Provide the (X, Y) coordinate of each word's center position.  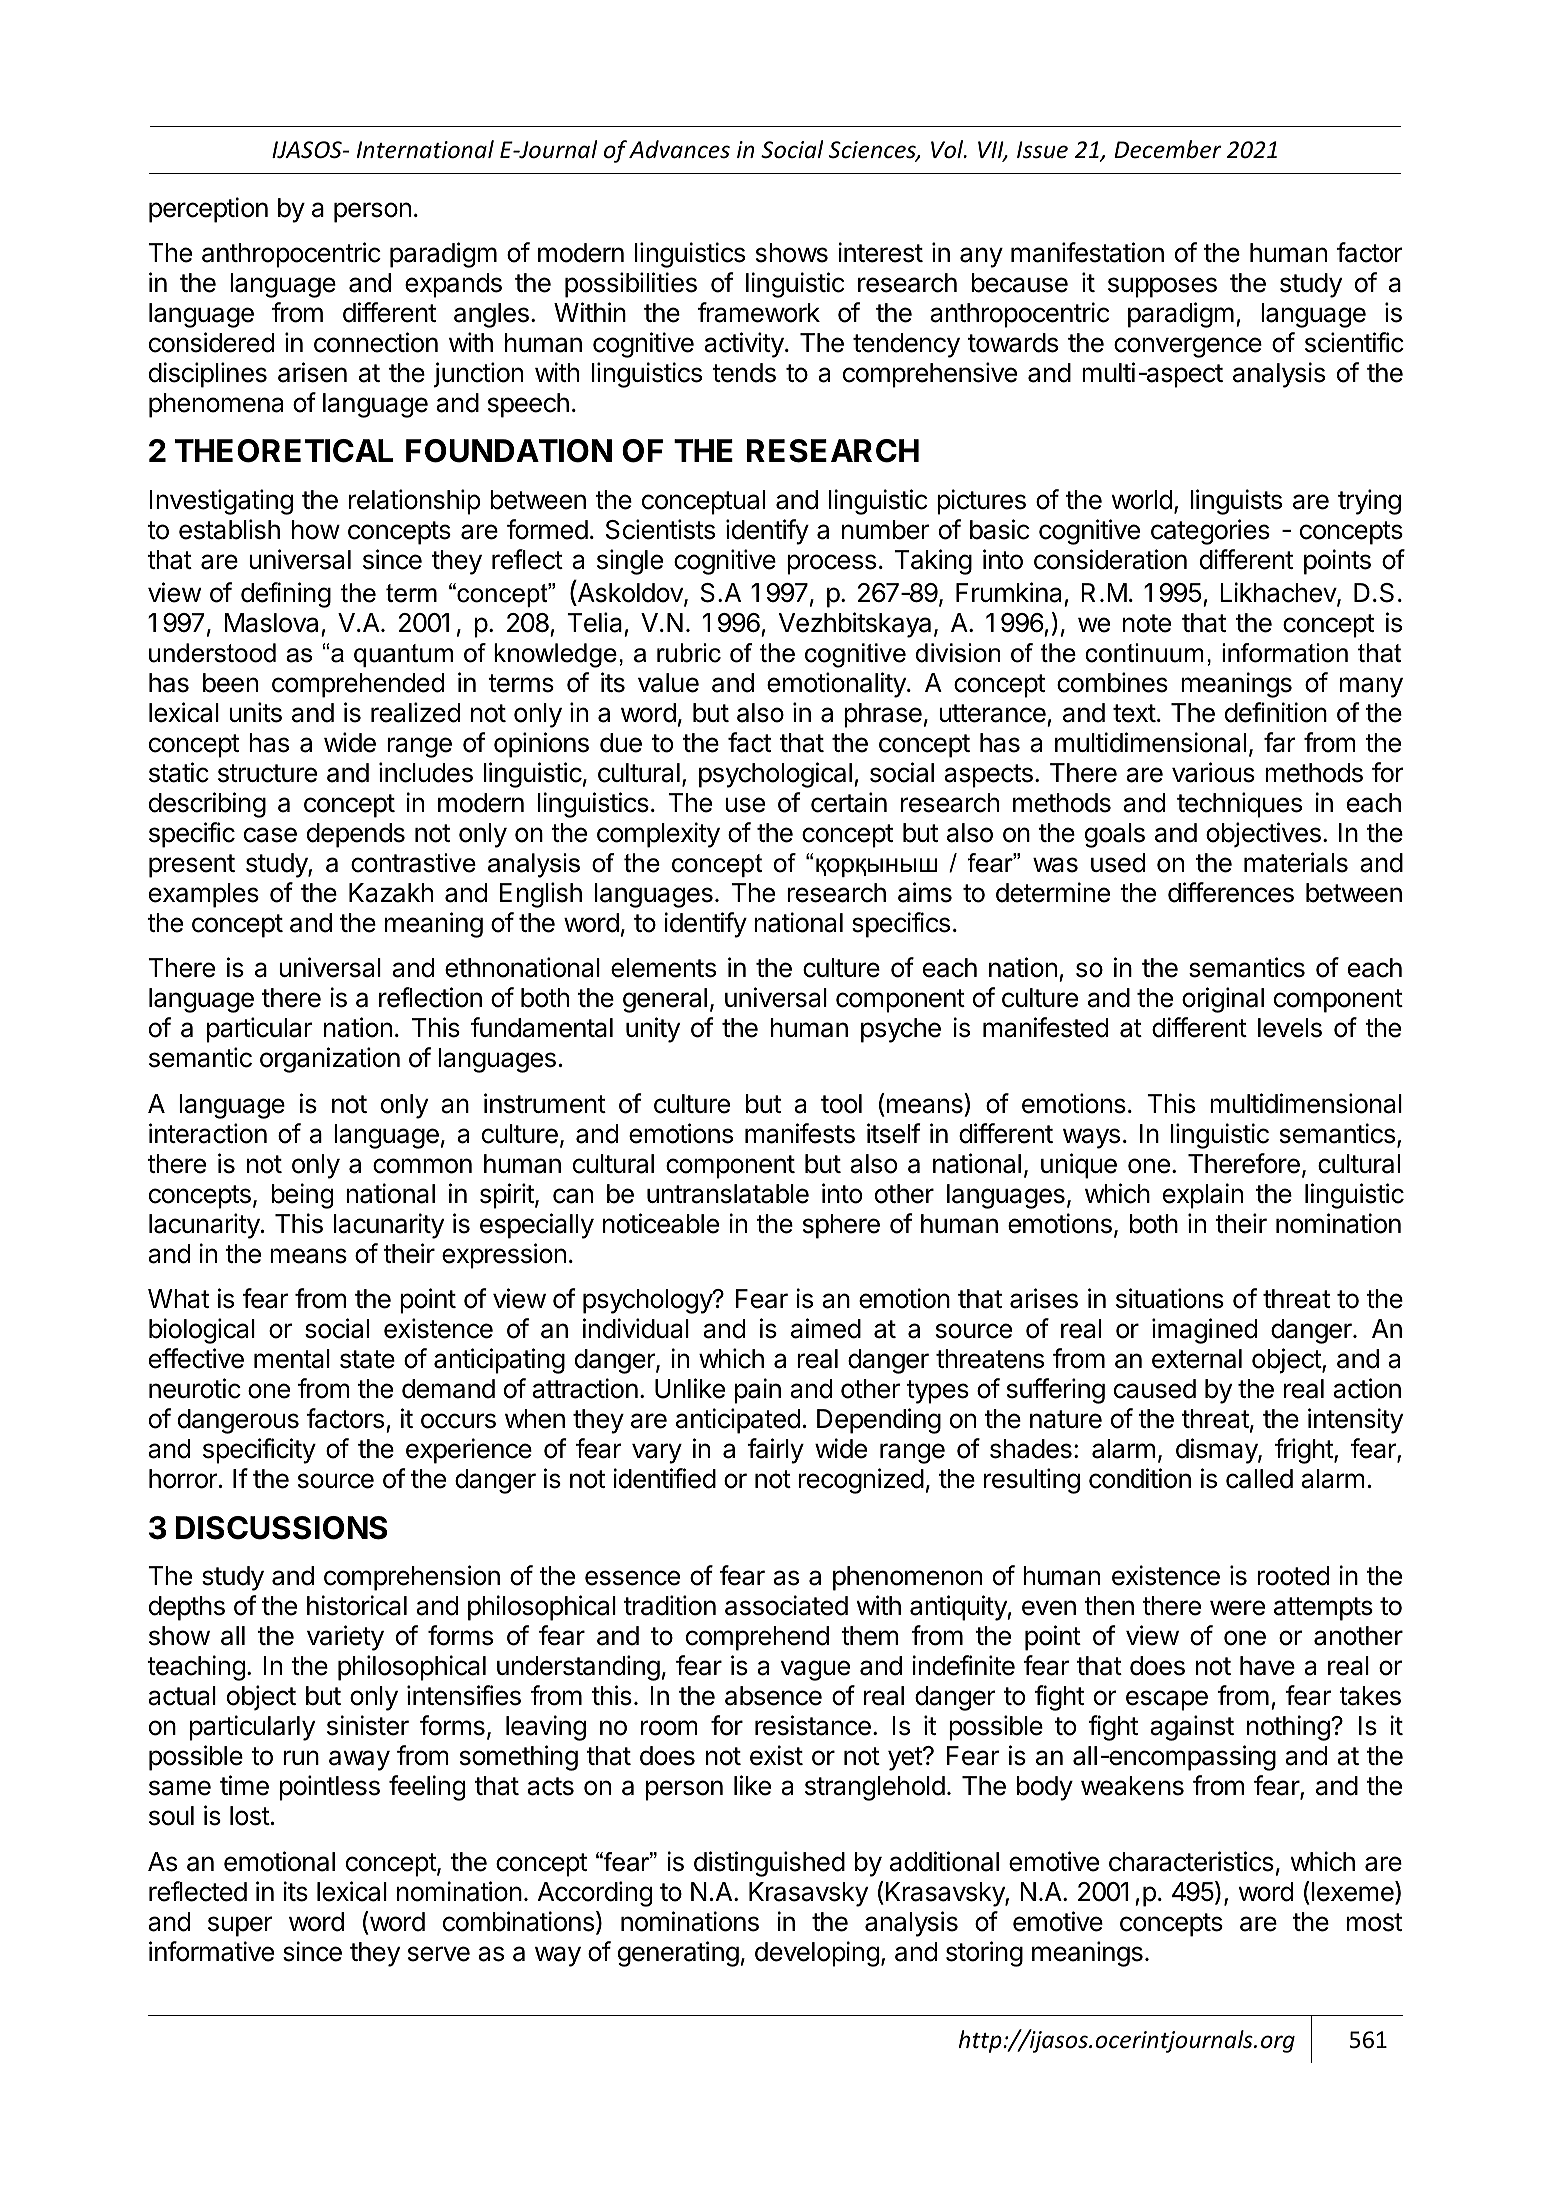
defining (286, 595)
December (1168, 149)
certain (849, 802)
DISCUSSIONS (281, 1528)
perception (208, 210)
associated (786, 1605)
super (240, 1926)
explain (1203, 1196)
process (831, 564)
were (1237, 1608)
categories (1210, 532)
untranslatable (728, 1194)
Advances (679, 149)
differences (1231, 892)
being (302, 1196)
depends (356, 835)
